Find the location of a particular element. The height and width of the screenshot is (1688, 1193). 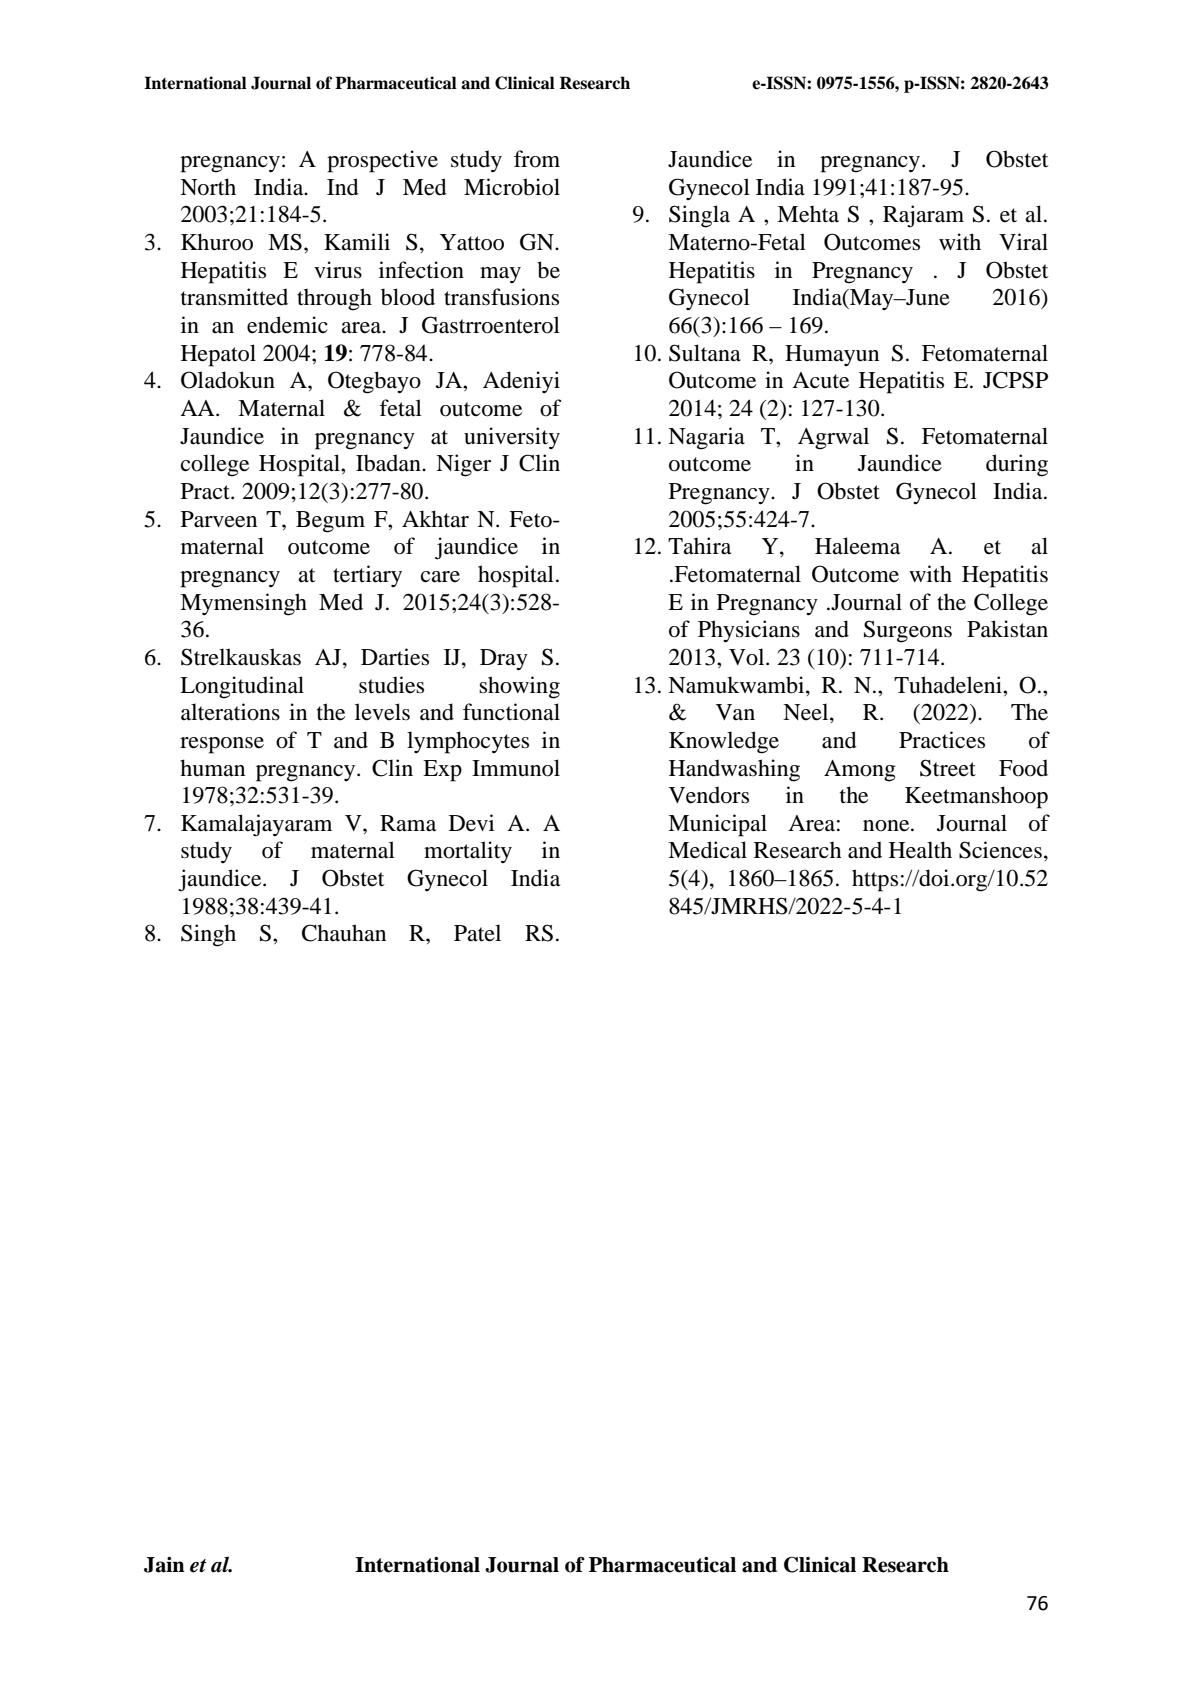

Sciences is located at coordinates (1000, 850).
